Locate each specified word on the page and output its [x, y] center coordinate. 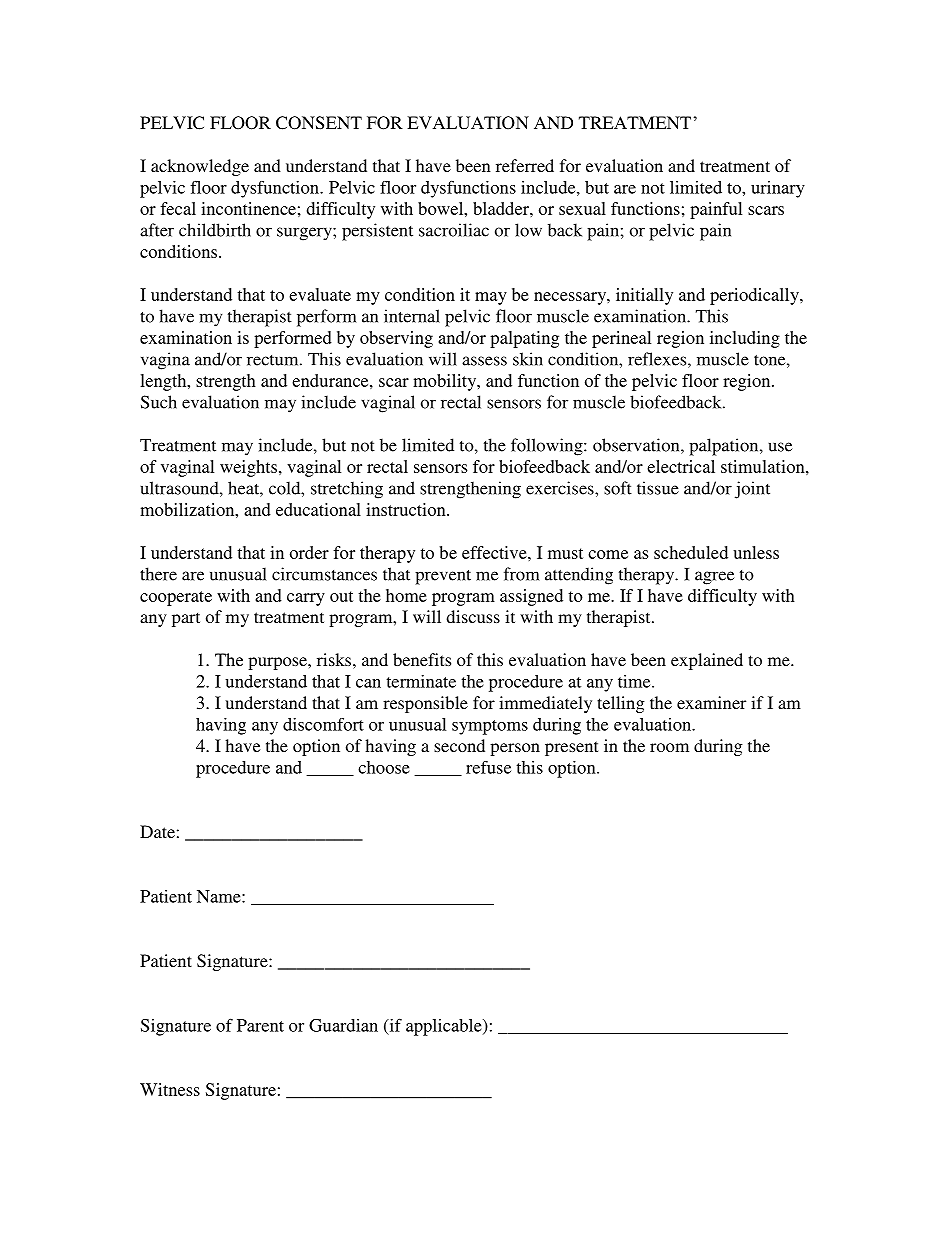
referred [525, 165]
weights [248, 468]
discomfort [323, 724]
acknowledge [200, 167]
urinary [778, 189]
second [459, 745]
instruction [407, 509]
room [669, 747]
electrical [681, 466]
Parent [260, 1025]
